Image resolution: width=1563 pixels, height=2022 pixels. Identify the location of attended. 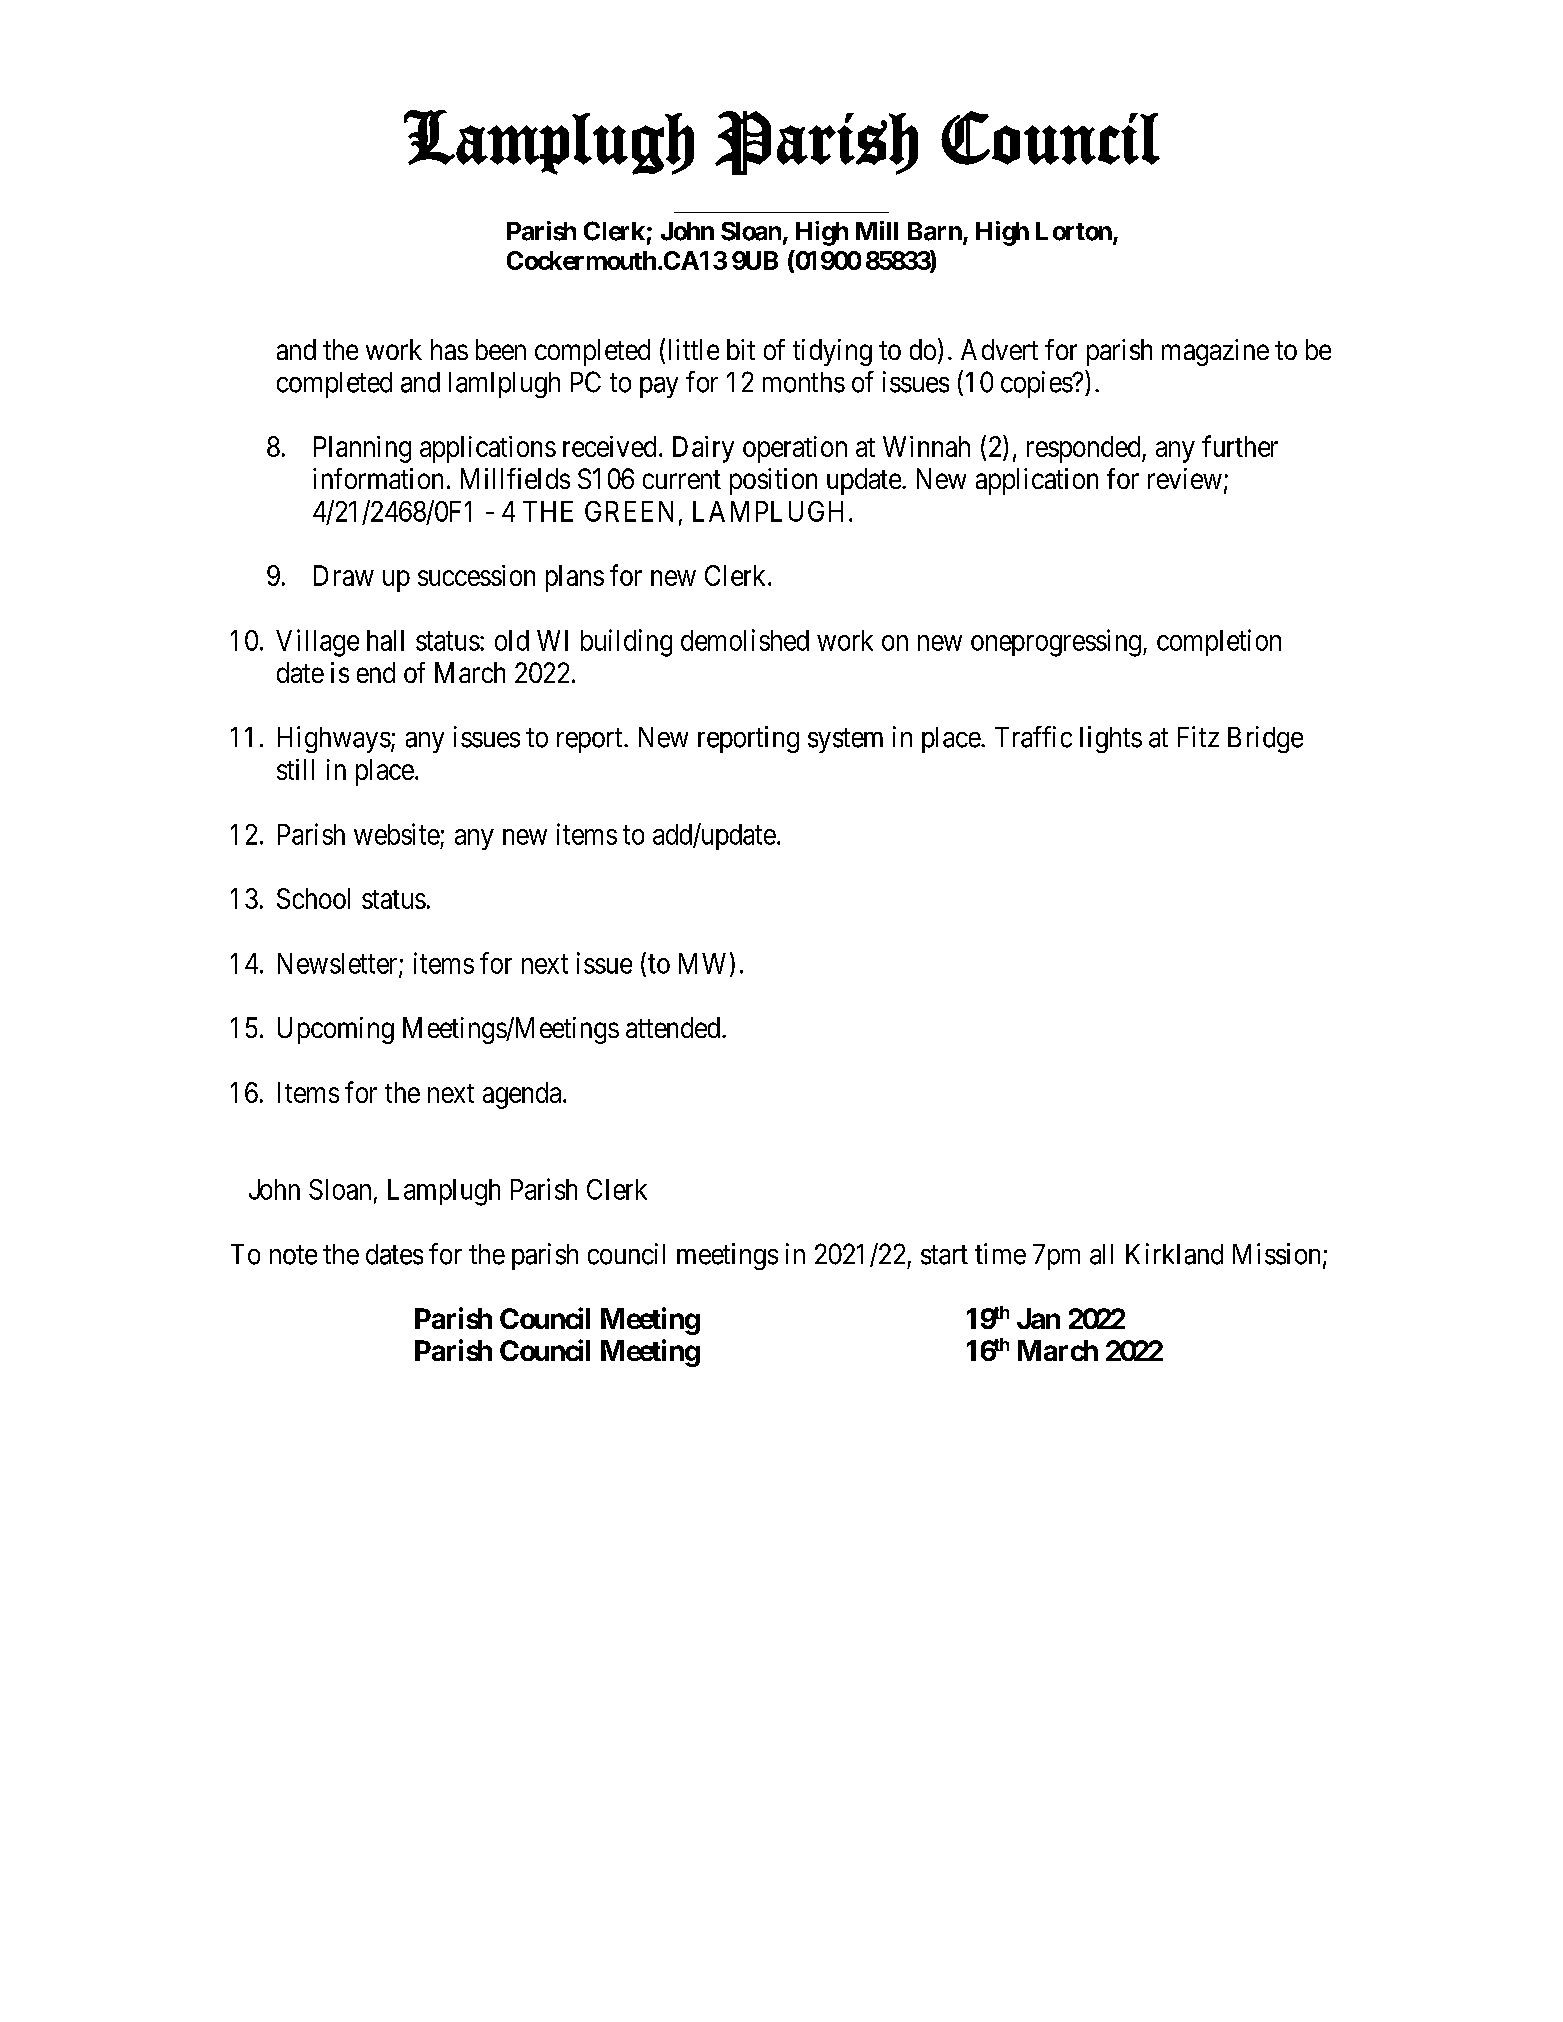
(674, 1027).
